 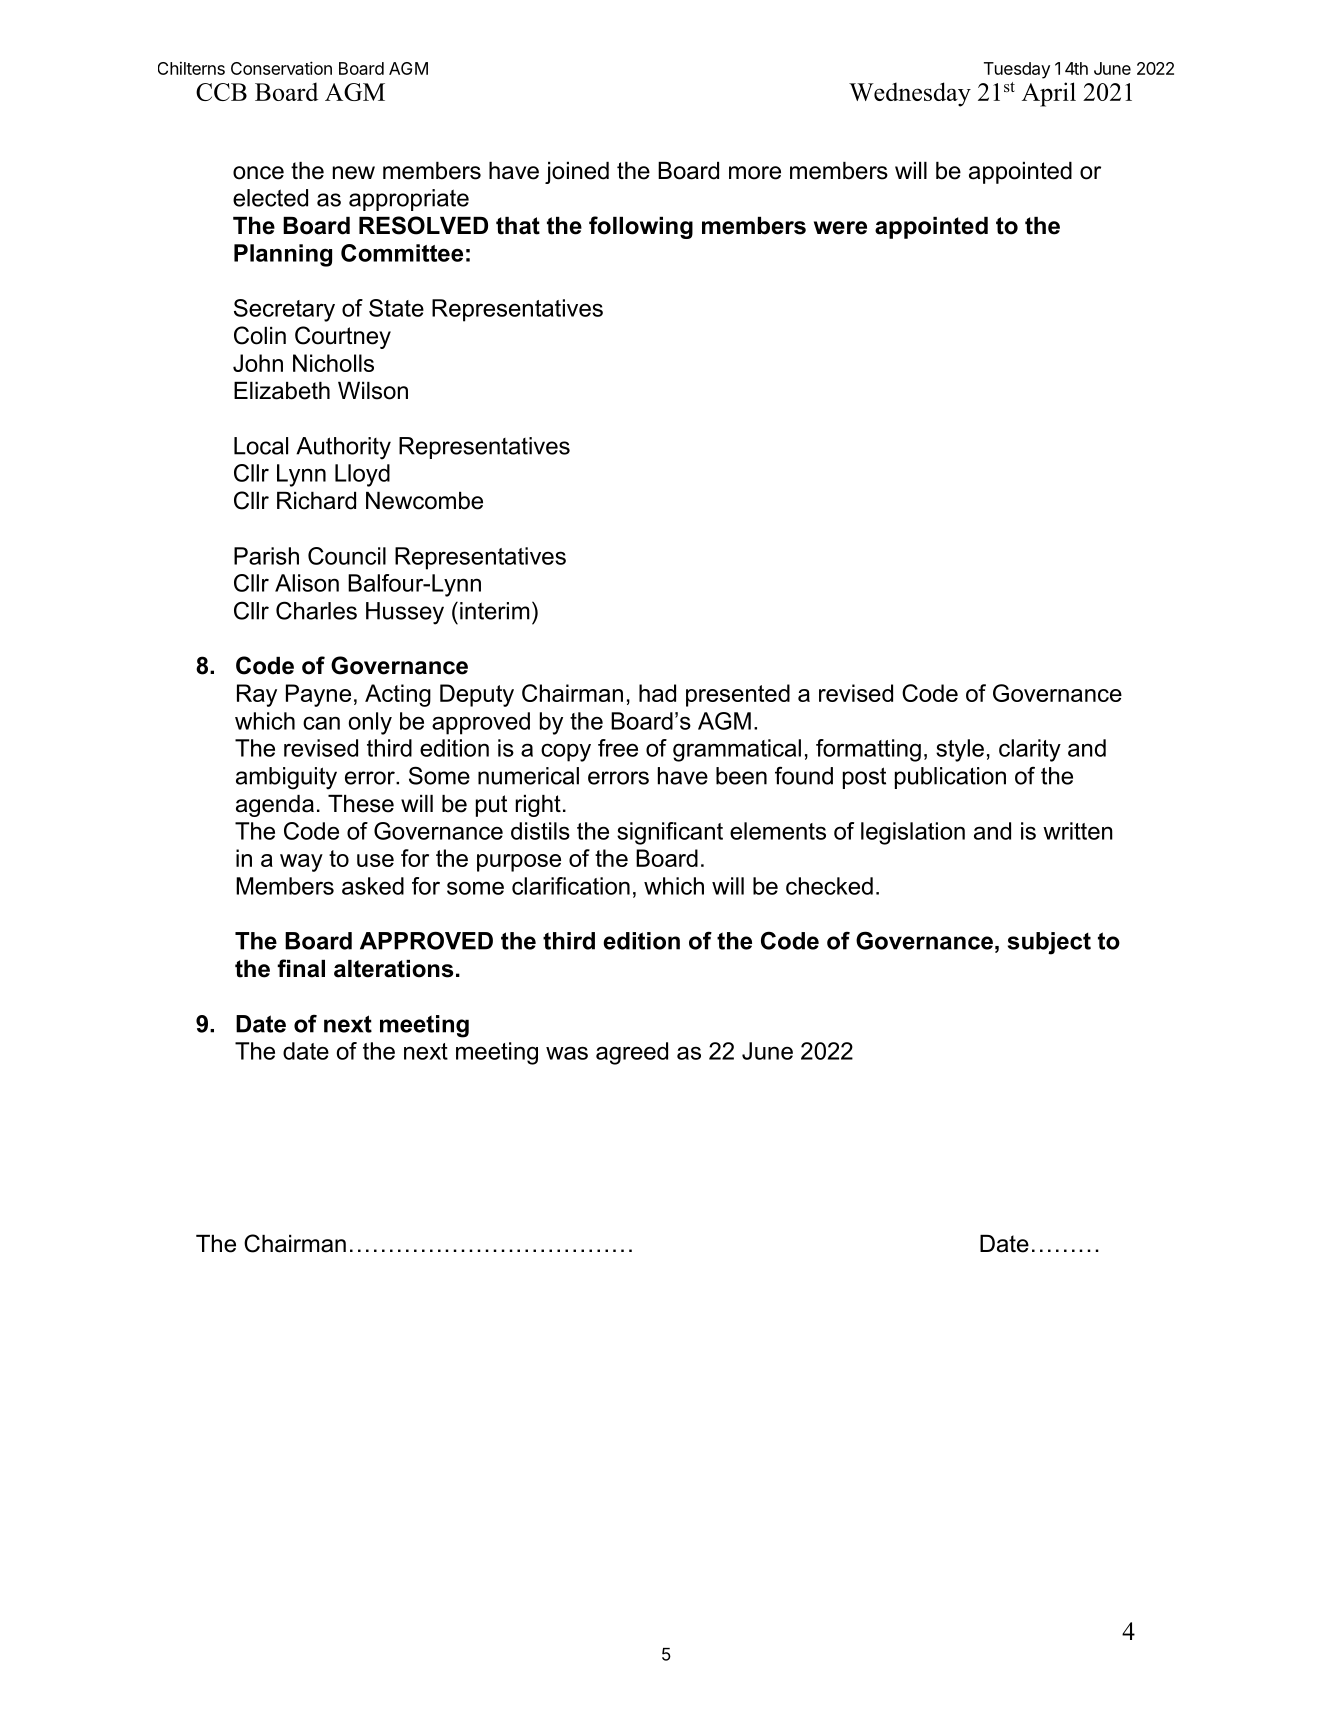 I want to click on publication, so click(x=950, y=778).
